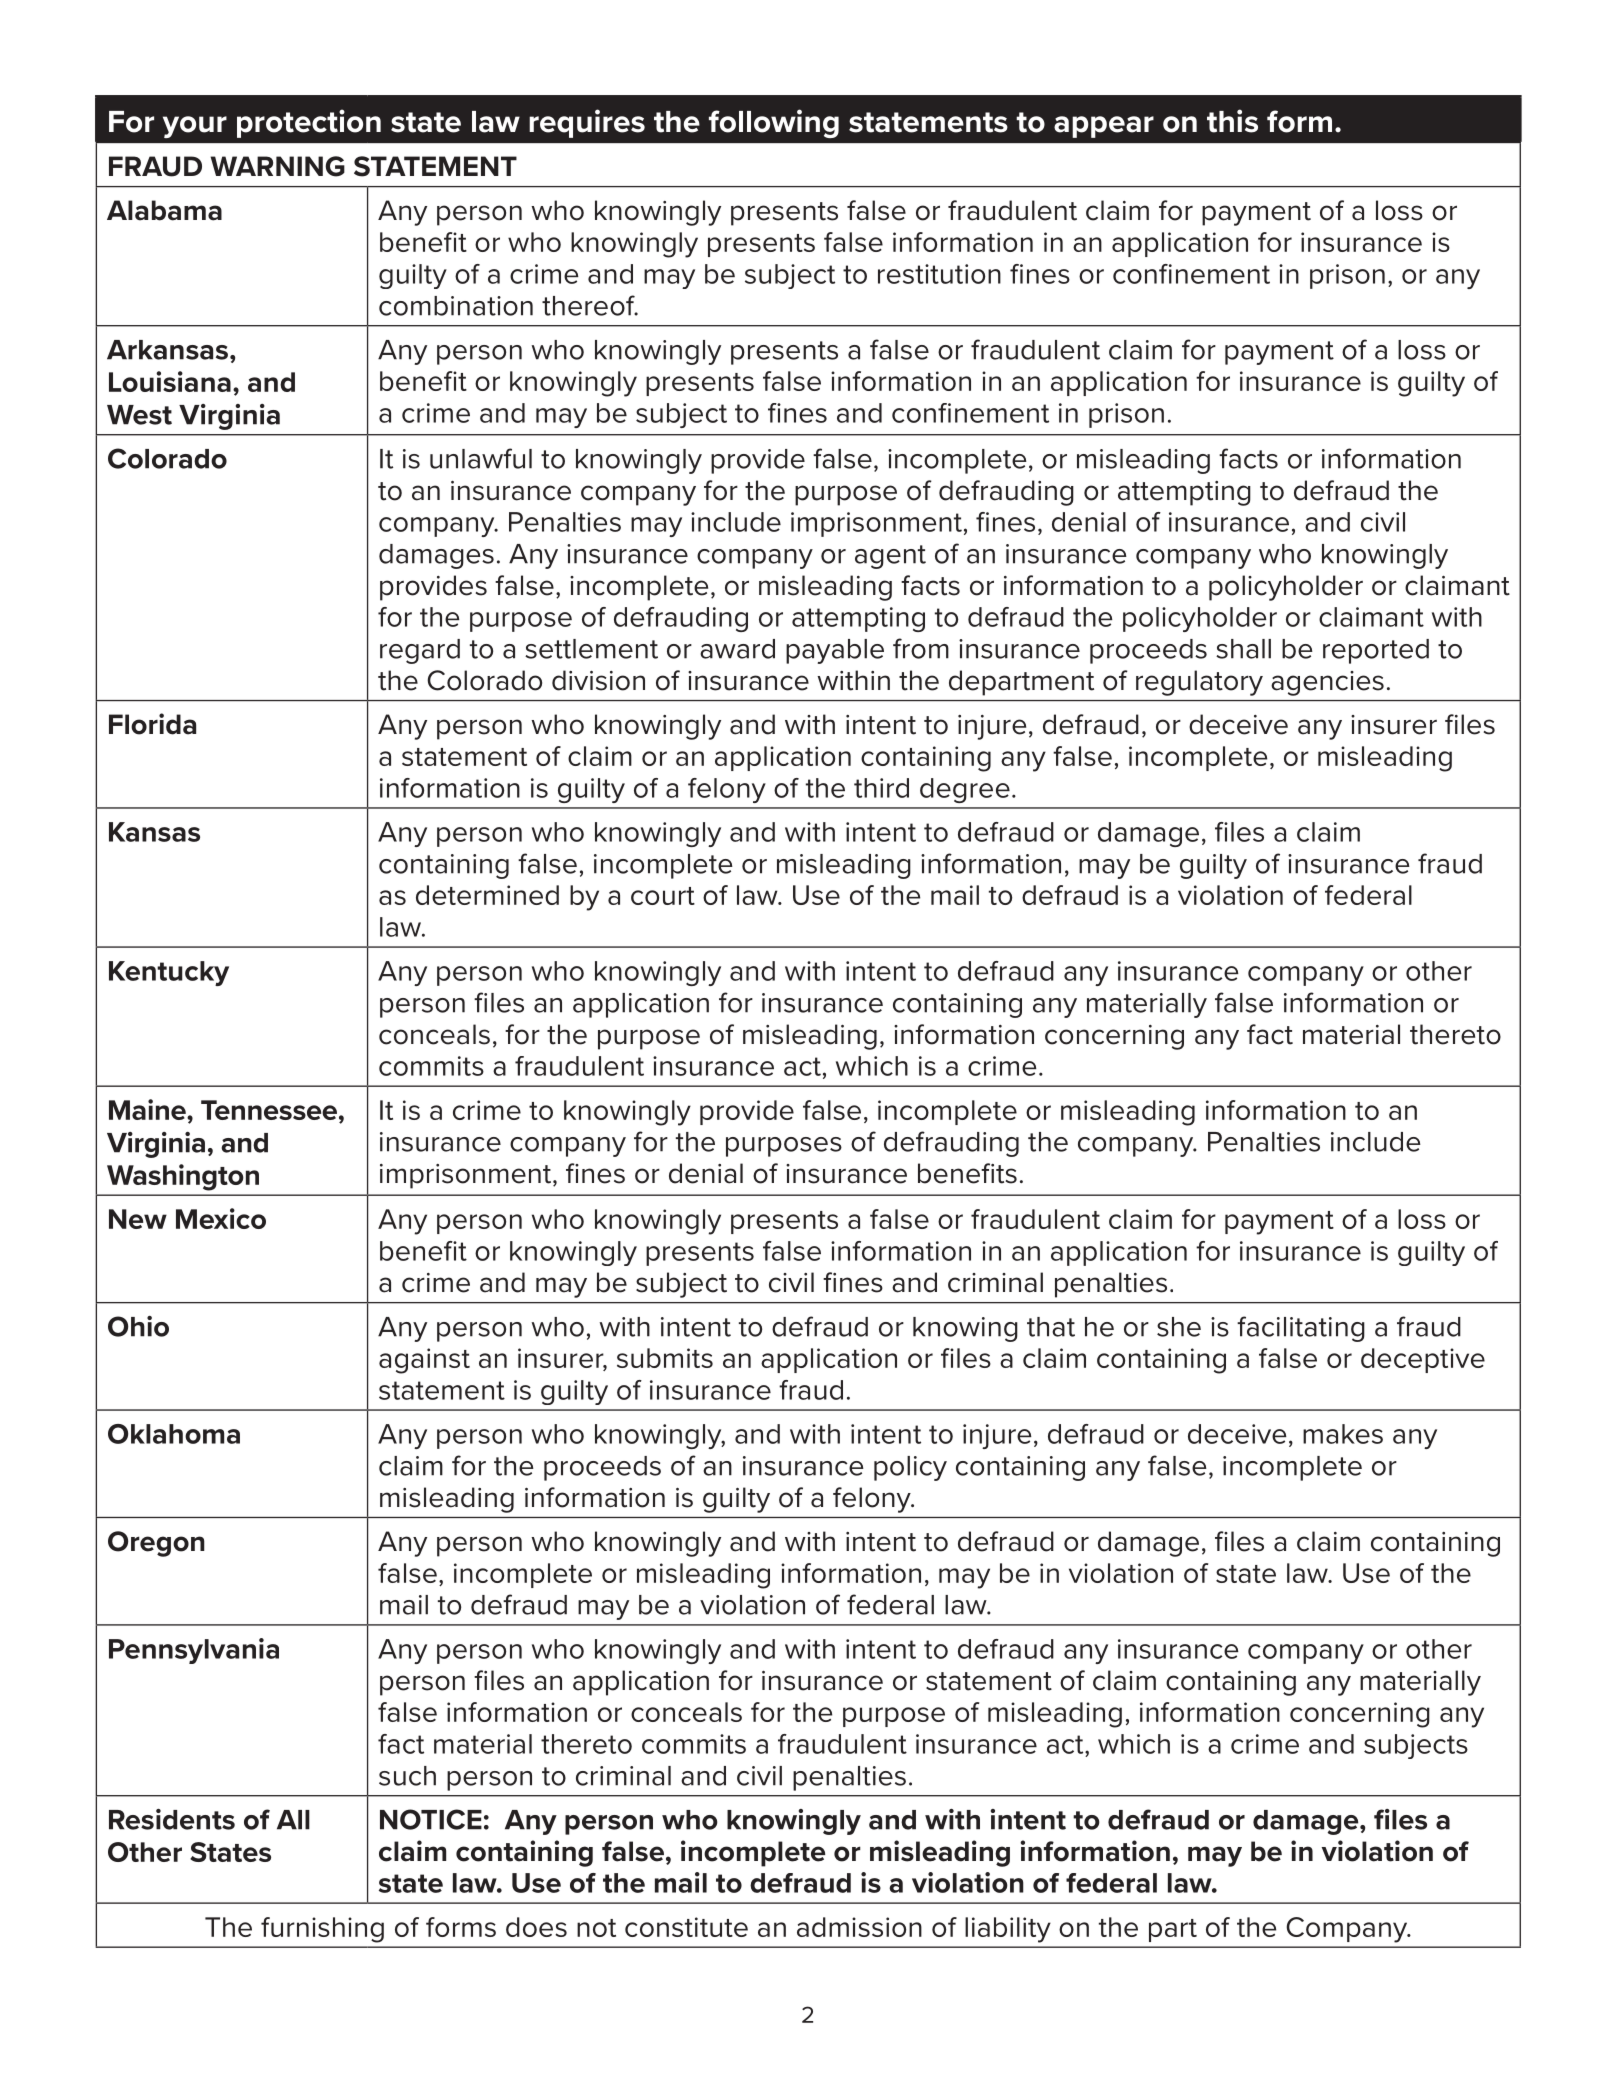  What do you see at coordinates (774, 123) in the screenshot?
I see `following` at bounding box center [774, 123].
